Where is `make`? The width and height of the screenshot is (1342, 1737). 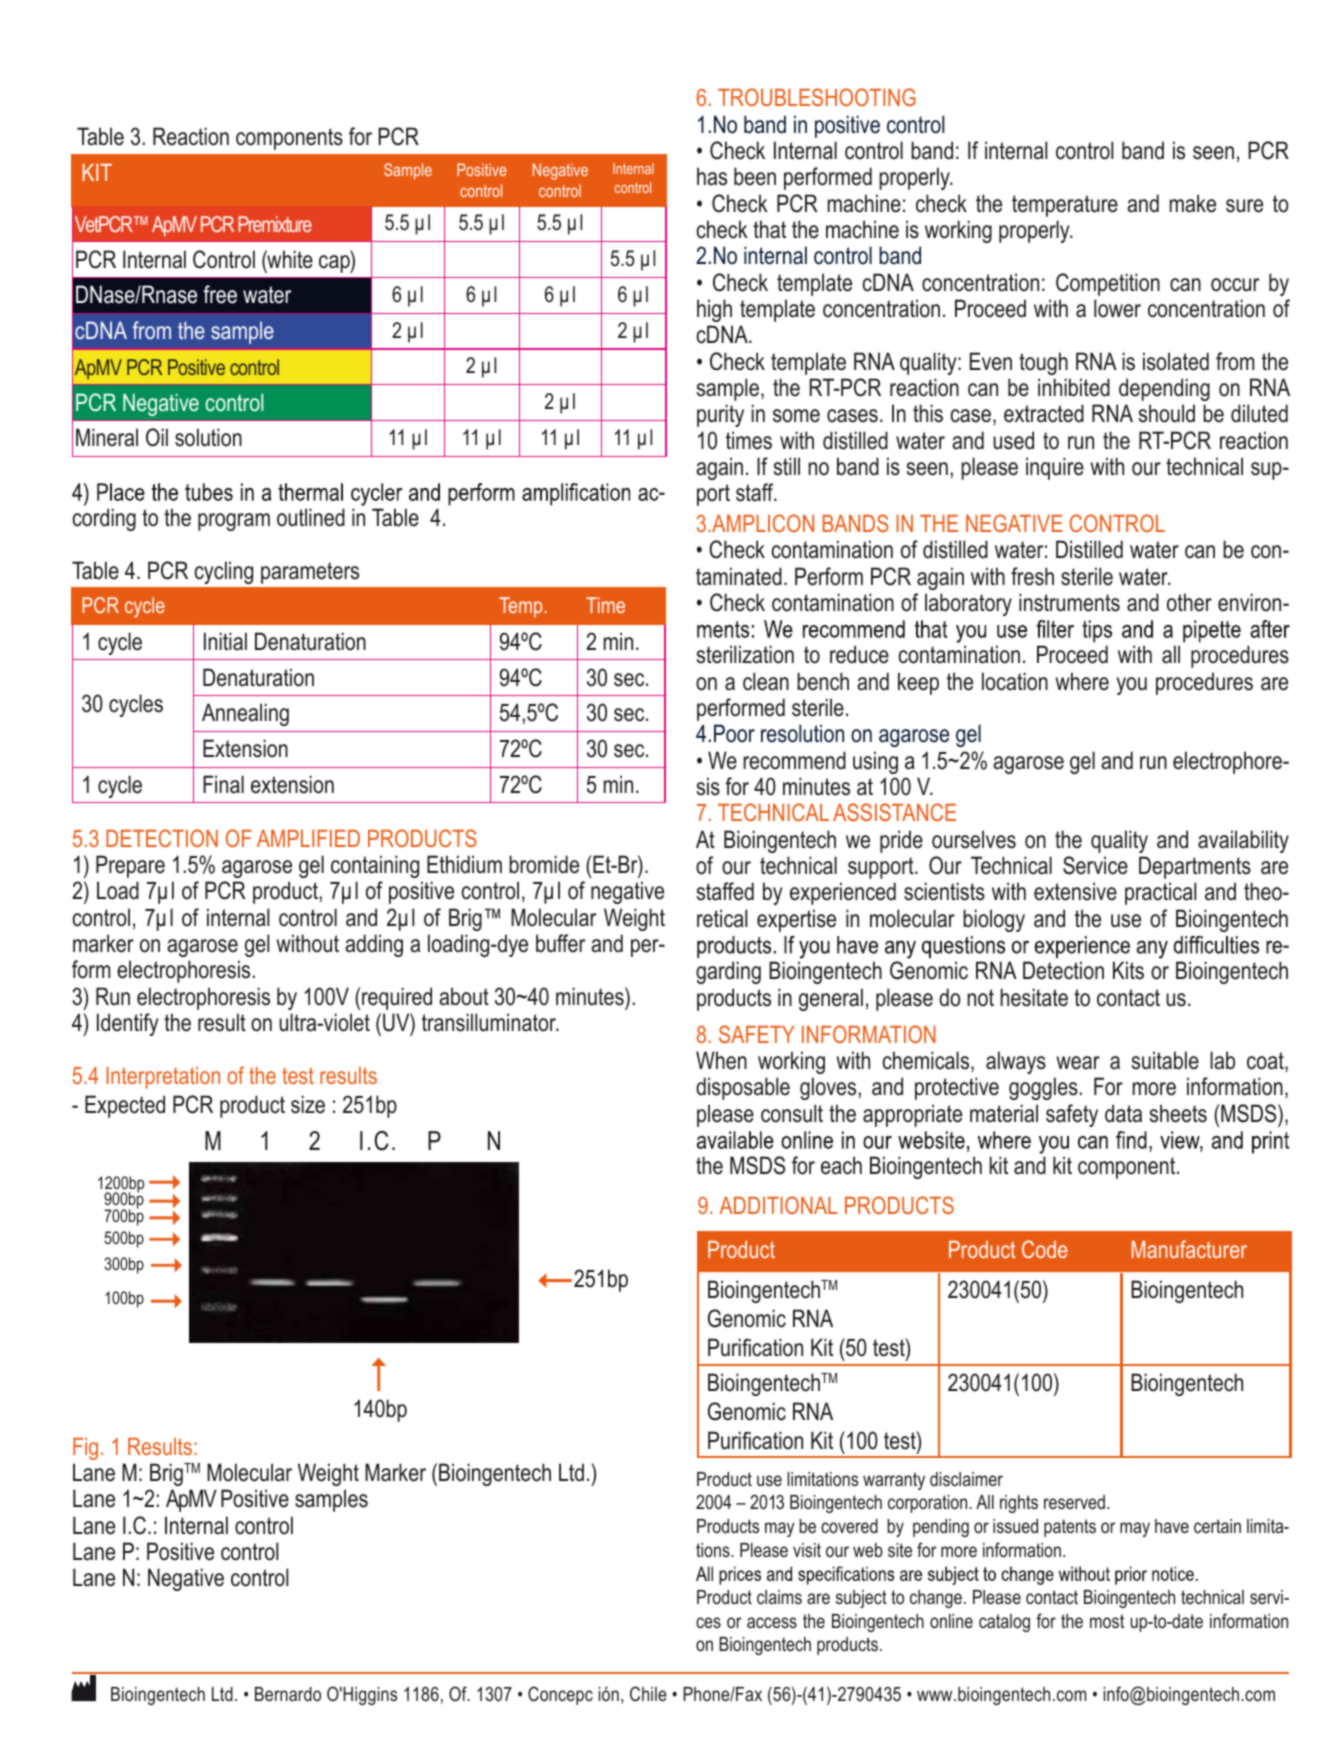 make is located at coordinates (1193, 203).
